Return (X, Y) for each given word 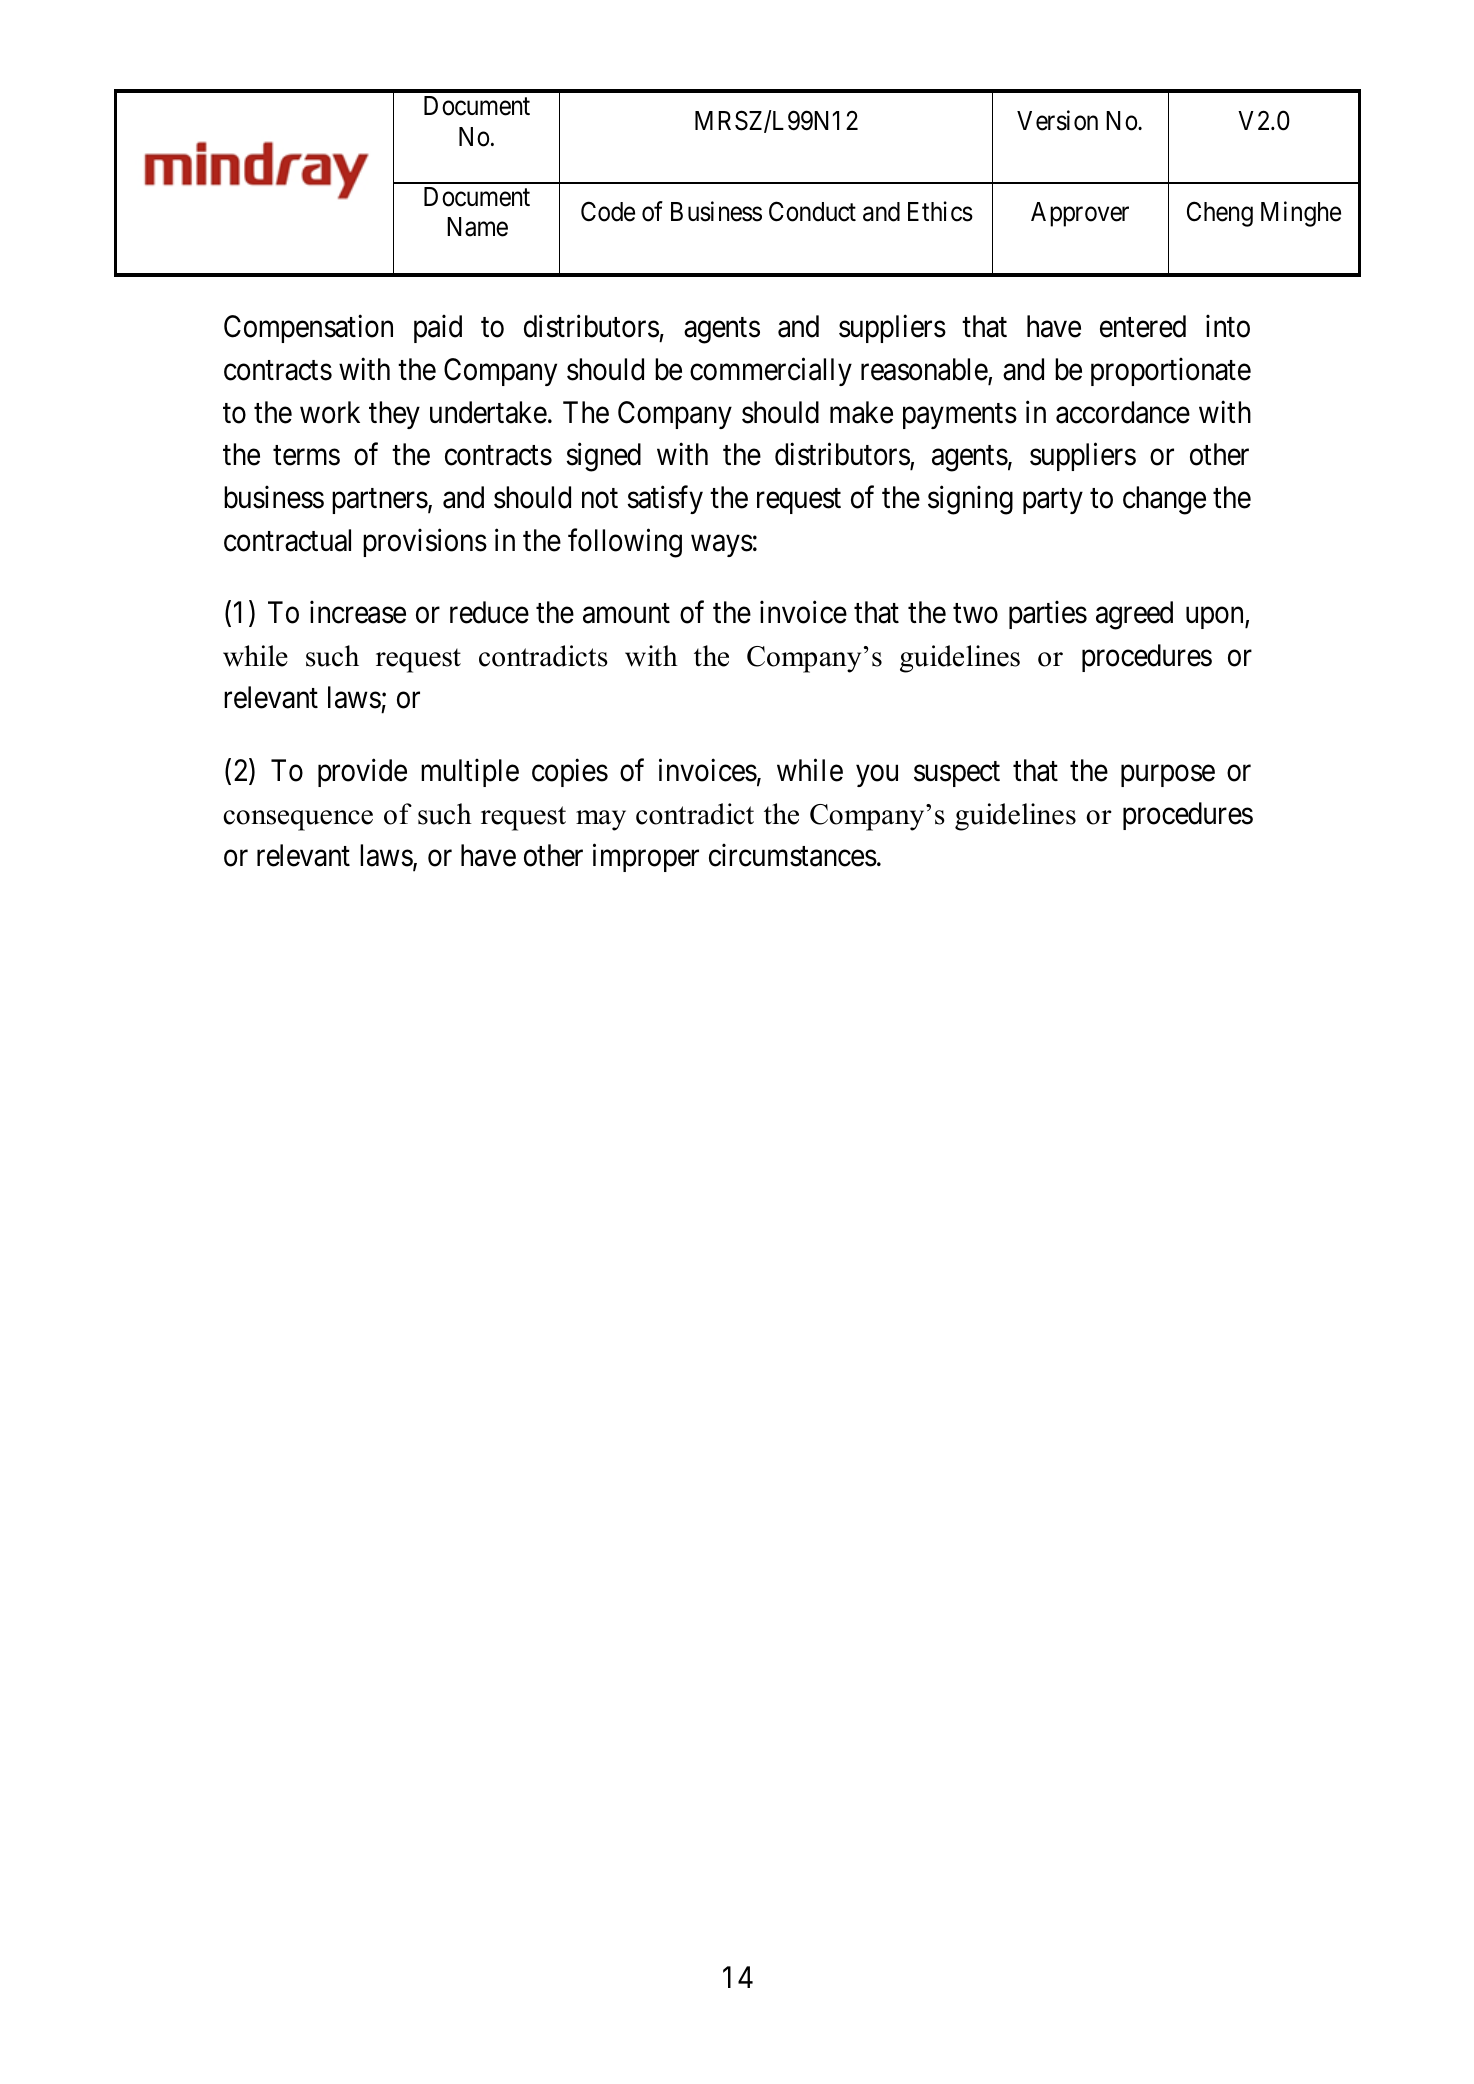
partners (380, 501)
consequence (298, 820)
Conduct (812, 211)
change (1164, 500)
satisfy (665, 500)
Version (1057, 120)
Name (477, 227)
